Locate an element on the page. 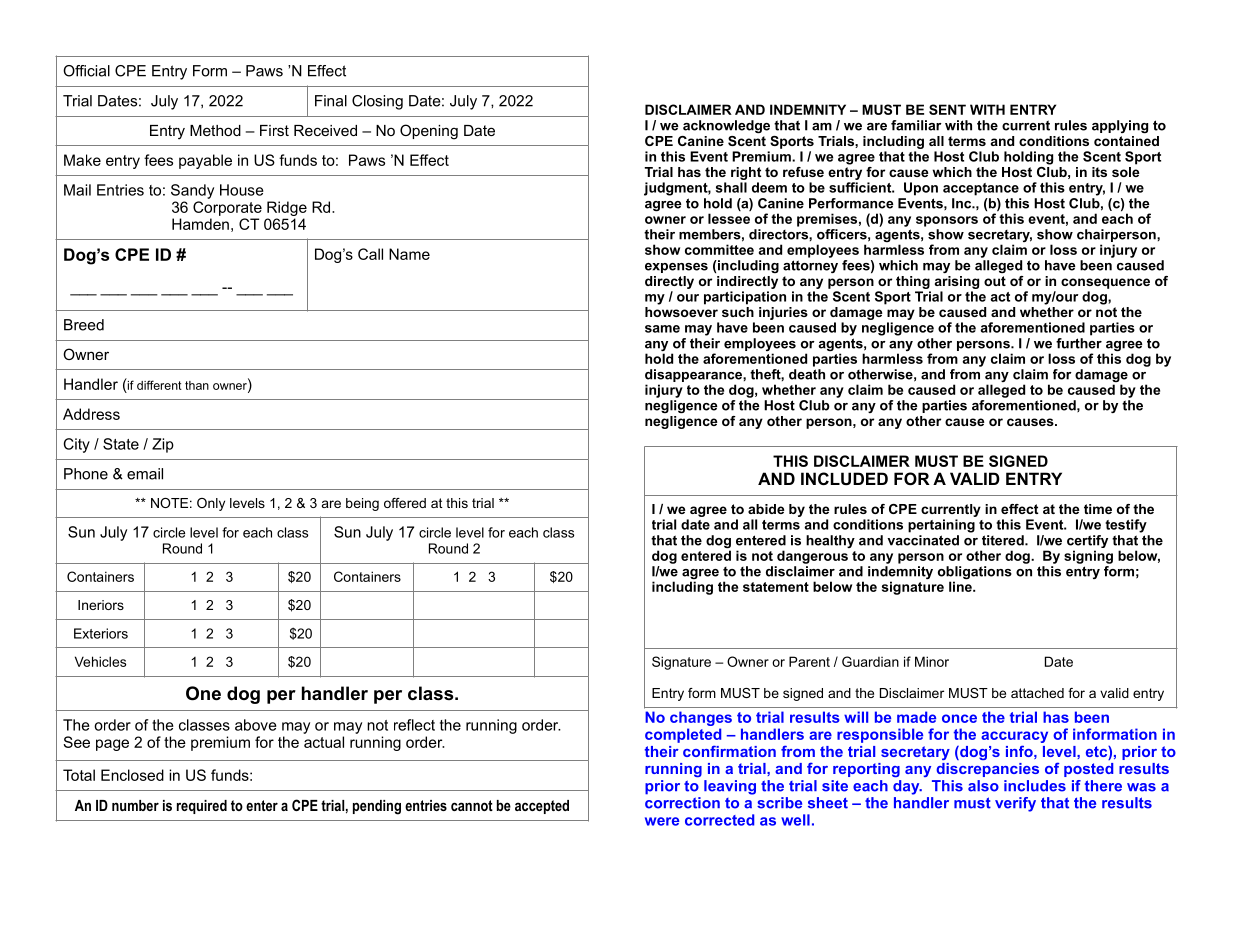 The width and height of the document is (1233, 952). out is located at coordinates (995, 281).
